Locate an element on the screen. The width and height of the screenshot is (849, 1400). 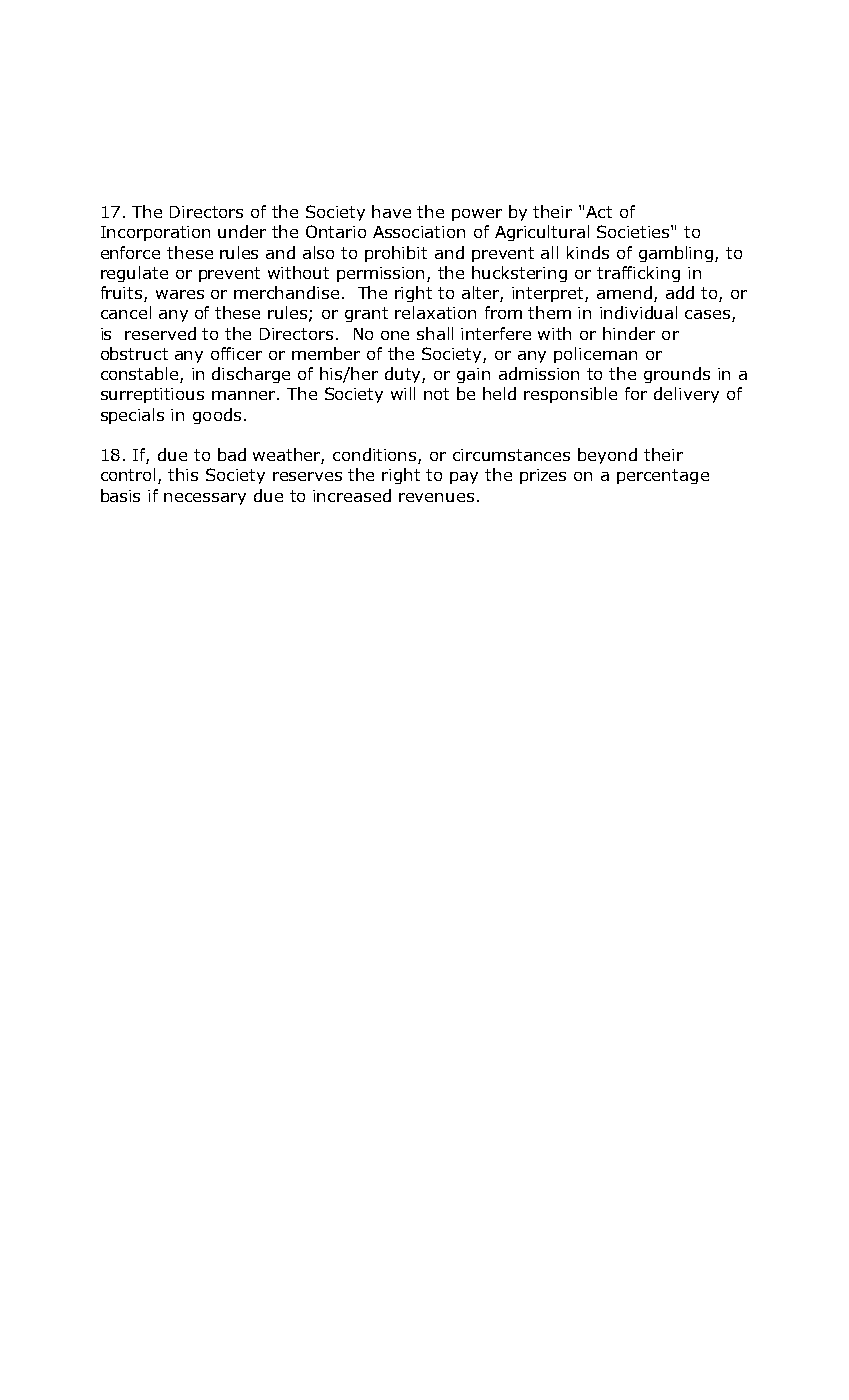
Incorporation is located at coordinates (155, 233).
